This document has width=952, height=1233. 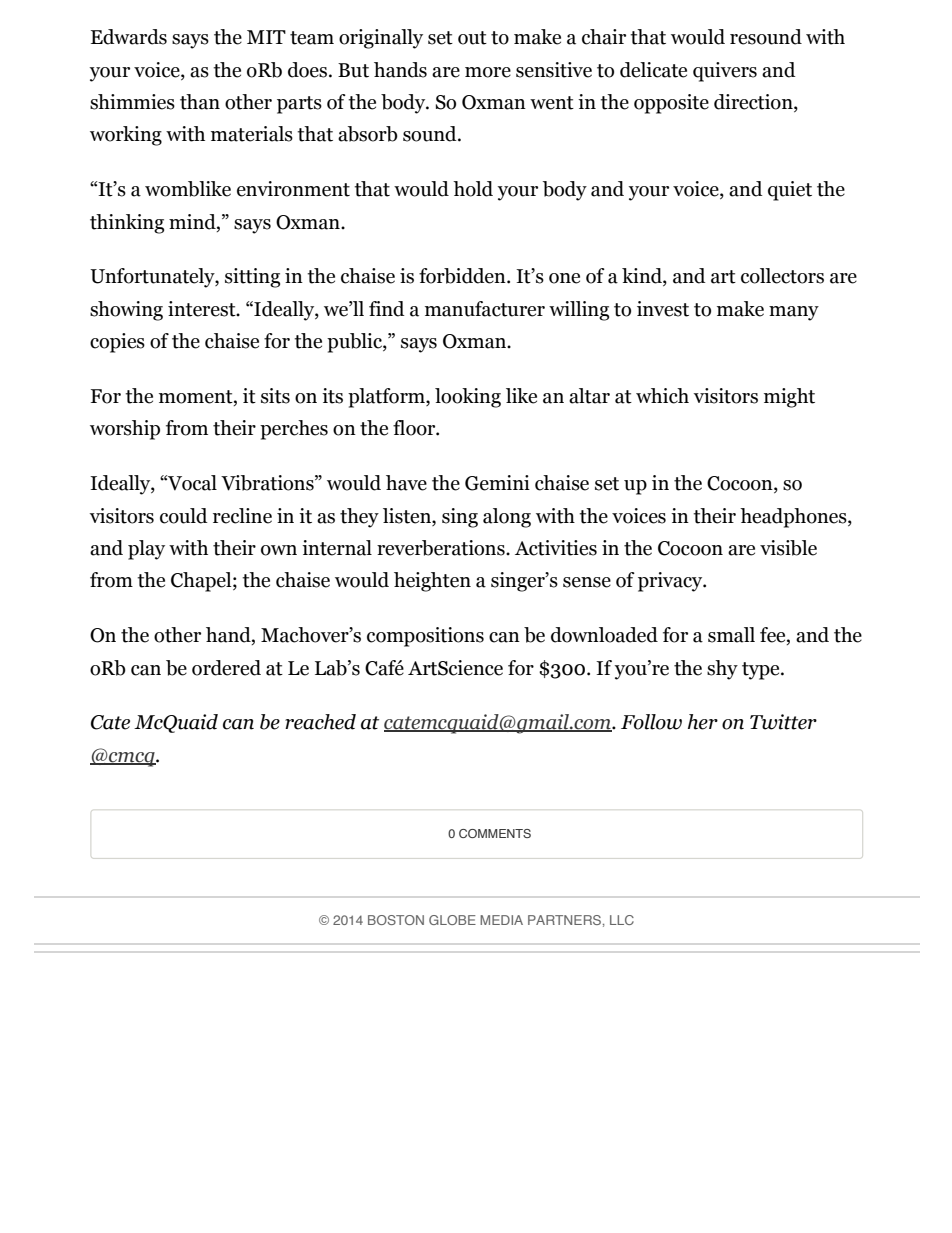 What do you see at coordinates (184, 516) in the document?
I see `could` at bounding box center [184, 516].
